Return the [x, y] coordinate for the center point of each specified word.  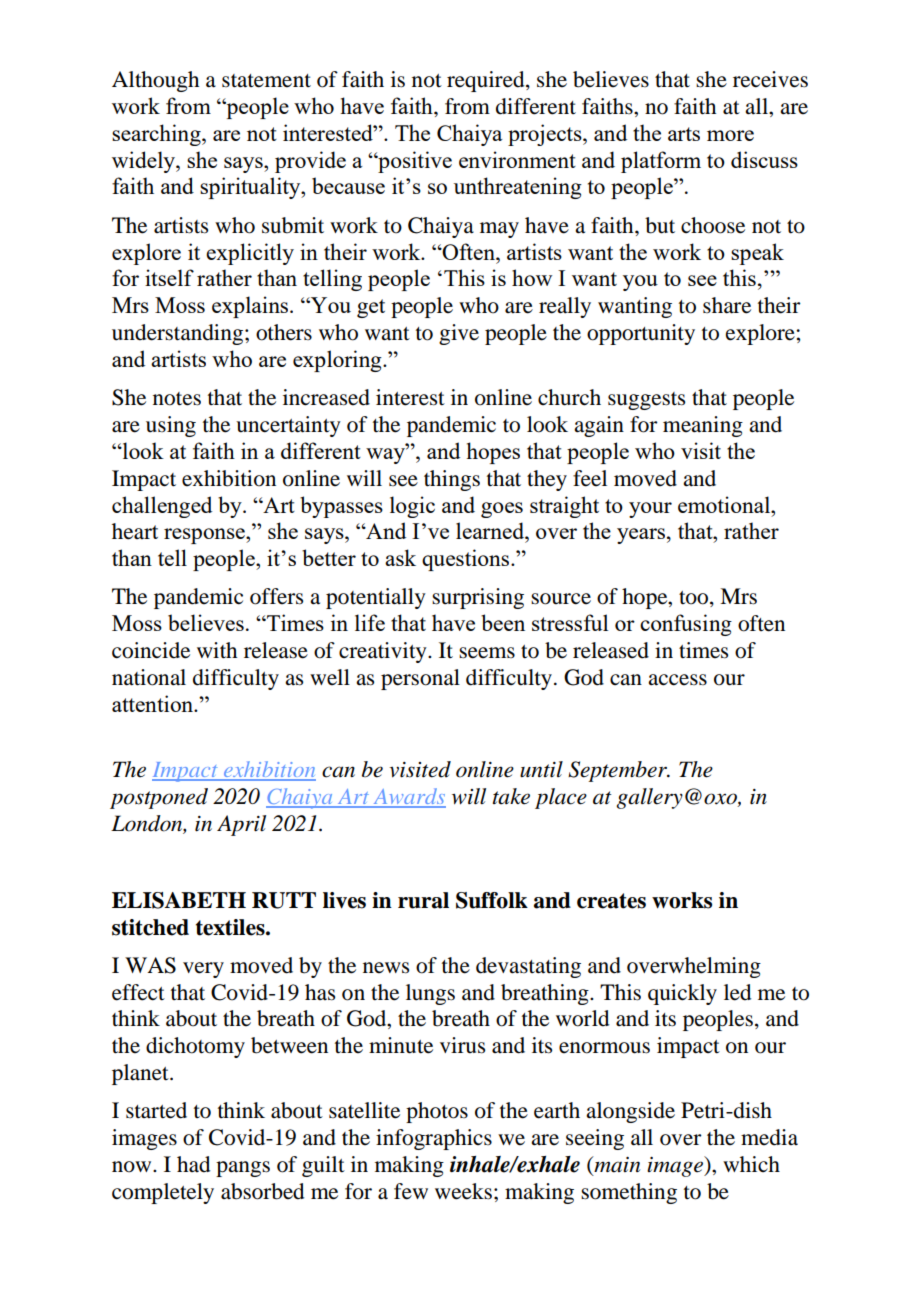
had [193, 1164]
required [487, 81]
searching [157, 135]
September [618, 771]
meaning [703, 426]
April [241, 825]
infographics [434, 1139]
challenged [162, 507]
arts [684, 134]
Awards [408, 797]
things [452, 480]
